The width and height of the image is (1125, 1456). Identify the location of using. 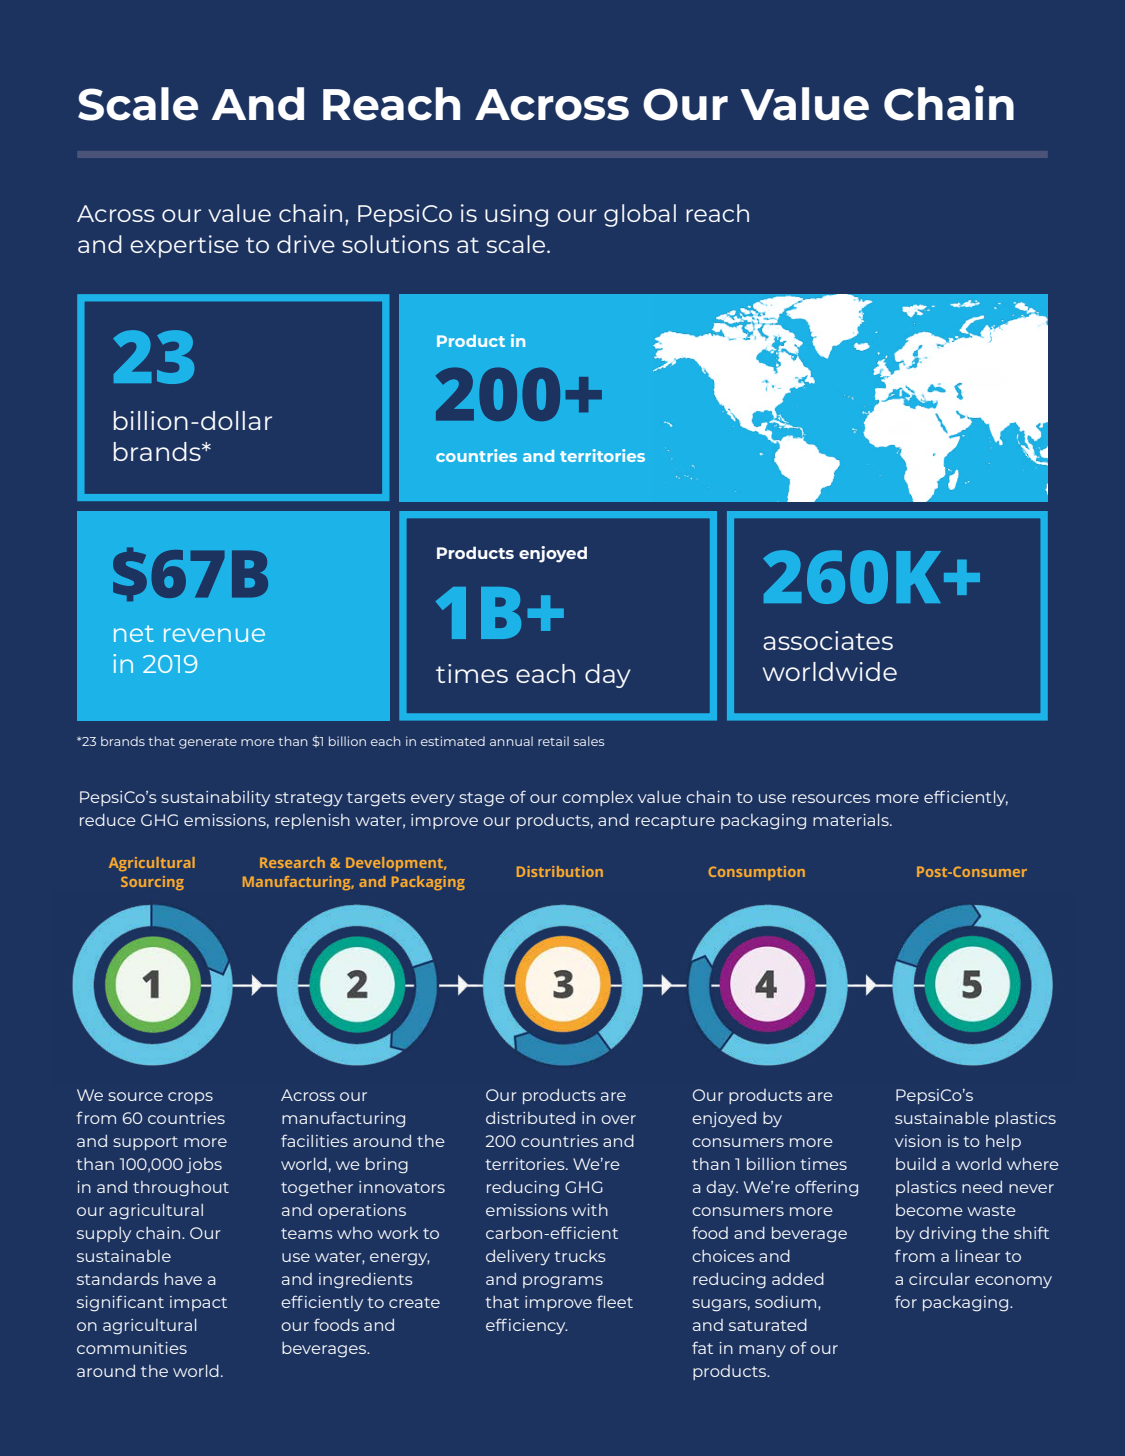
(516, 215).
